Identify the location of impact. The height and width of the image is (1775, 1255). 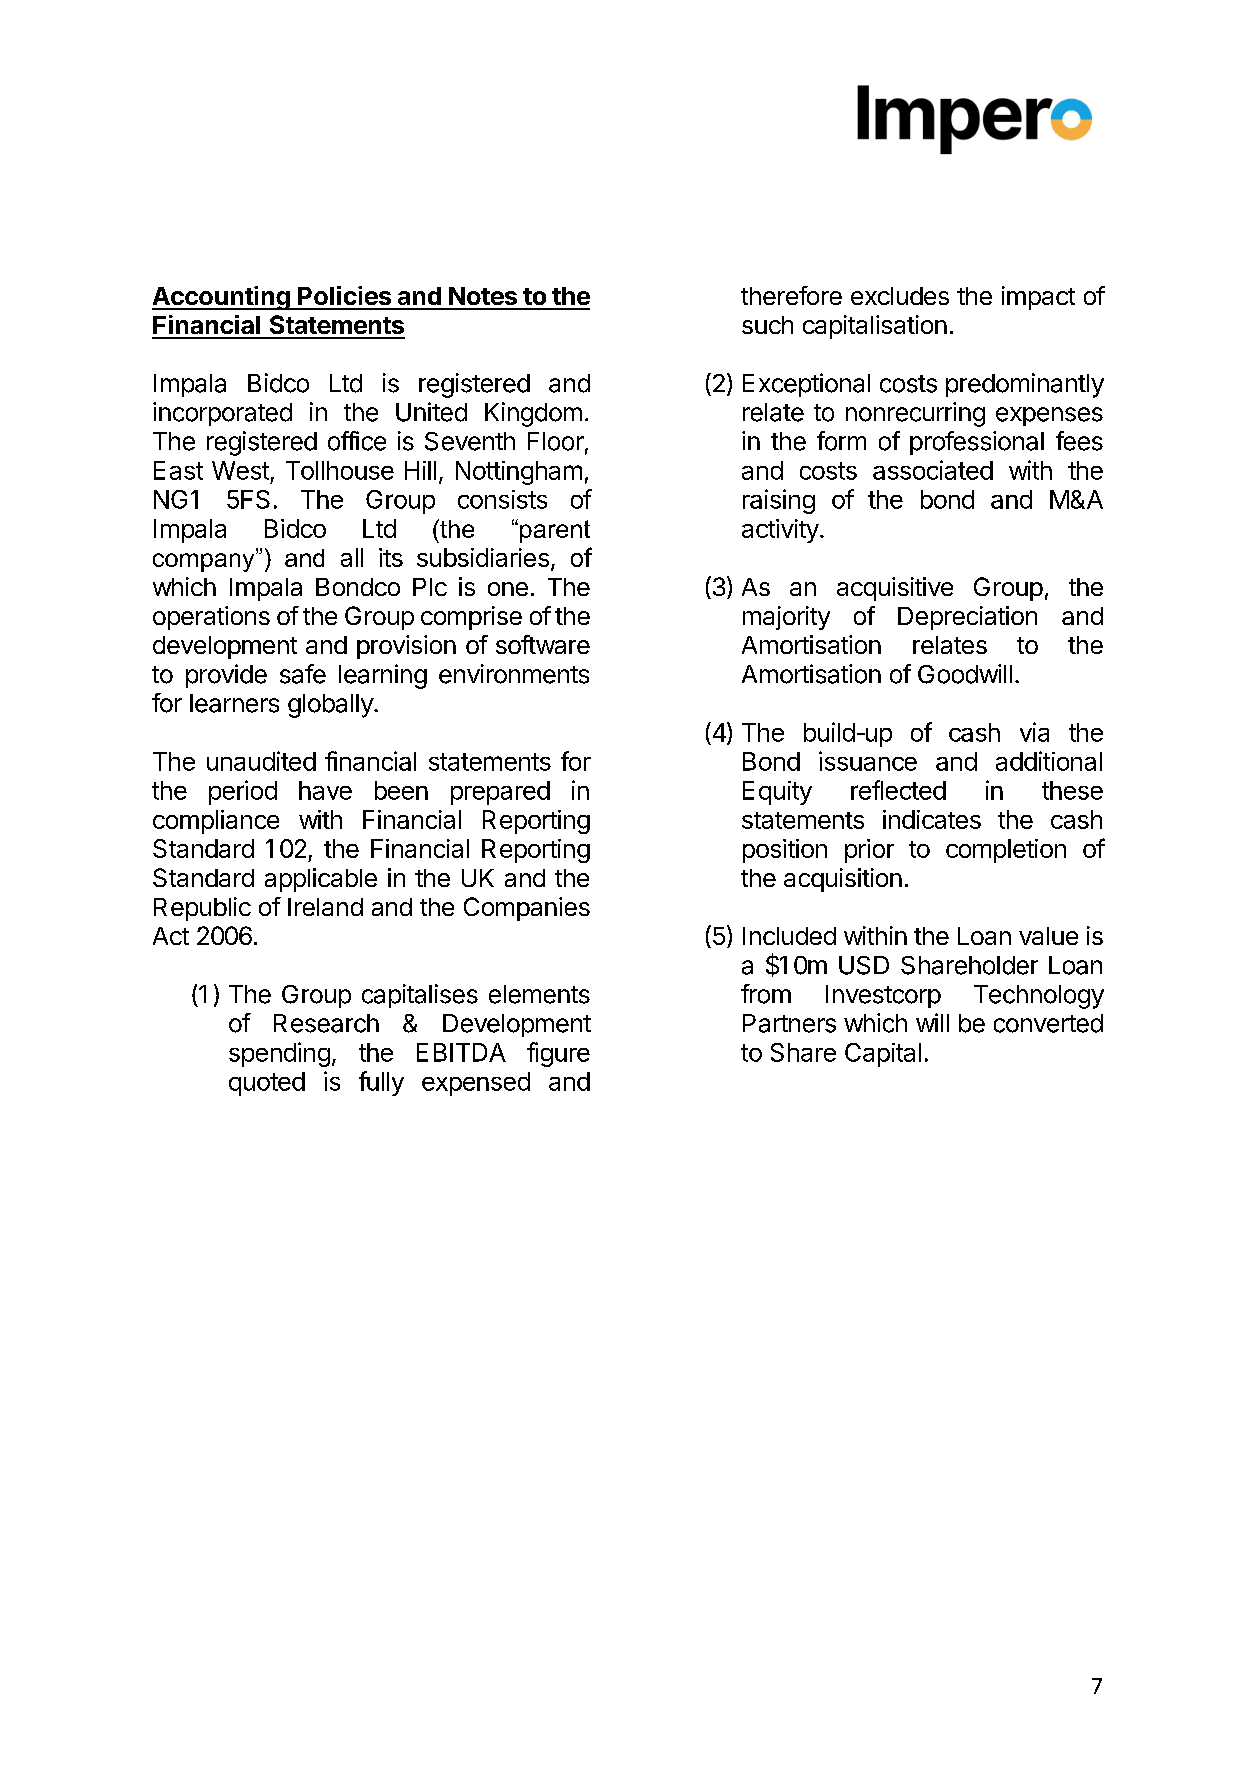
(1038, 298).
